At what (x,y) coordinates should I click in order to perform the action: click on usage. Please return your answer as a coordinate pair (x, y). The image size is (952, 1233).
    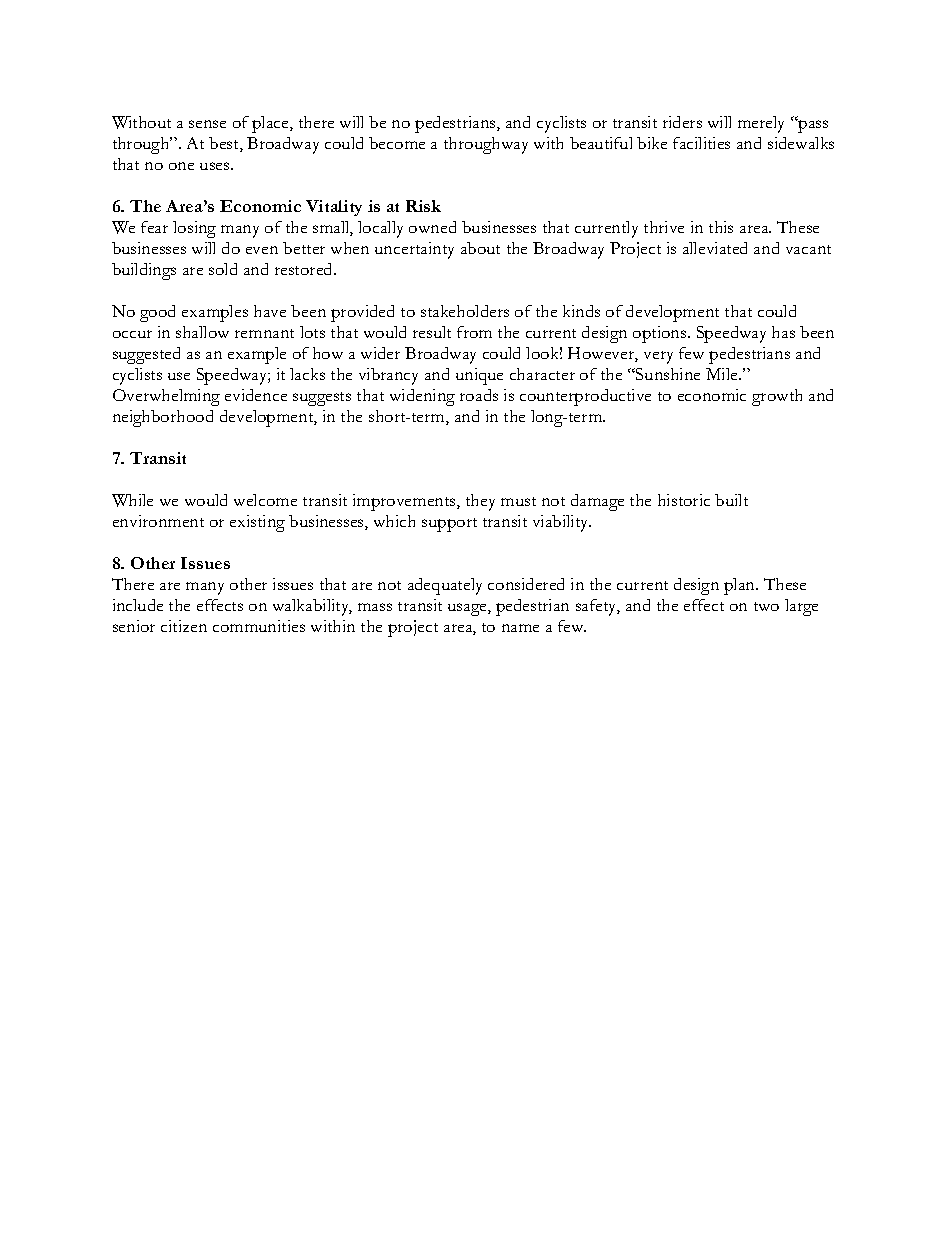
    Looking at the image, I should click on (468, 609).
